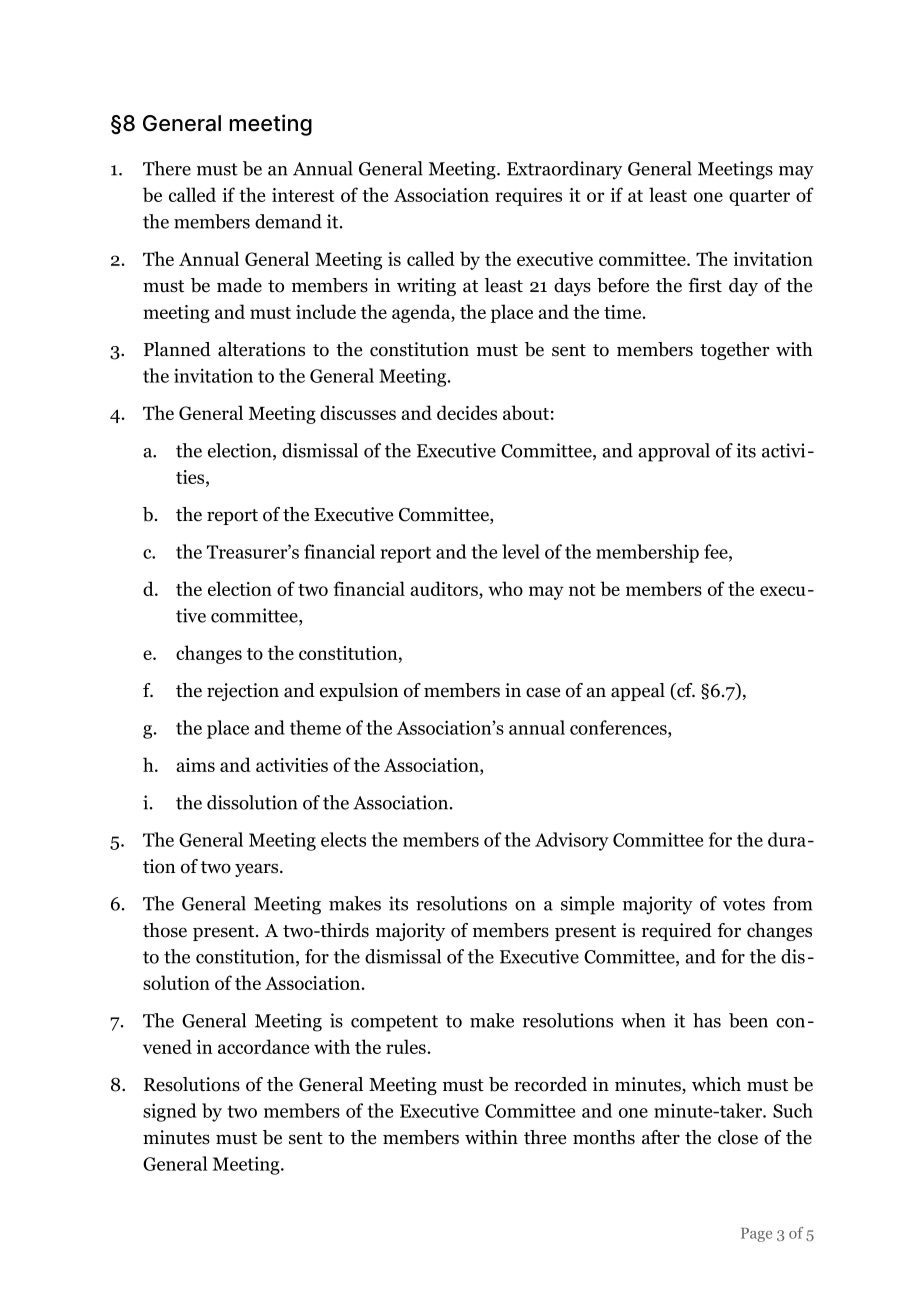  Describe the element at coordinates (744, 904) in the screenshot. I see `votes` at that location.
